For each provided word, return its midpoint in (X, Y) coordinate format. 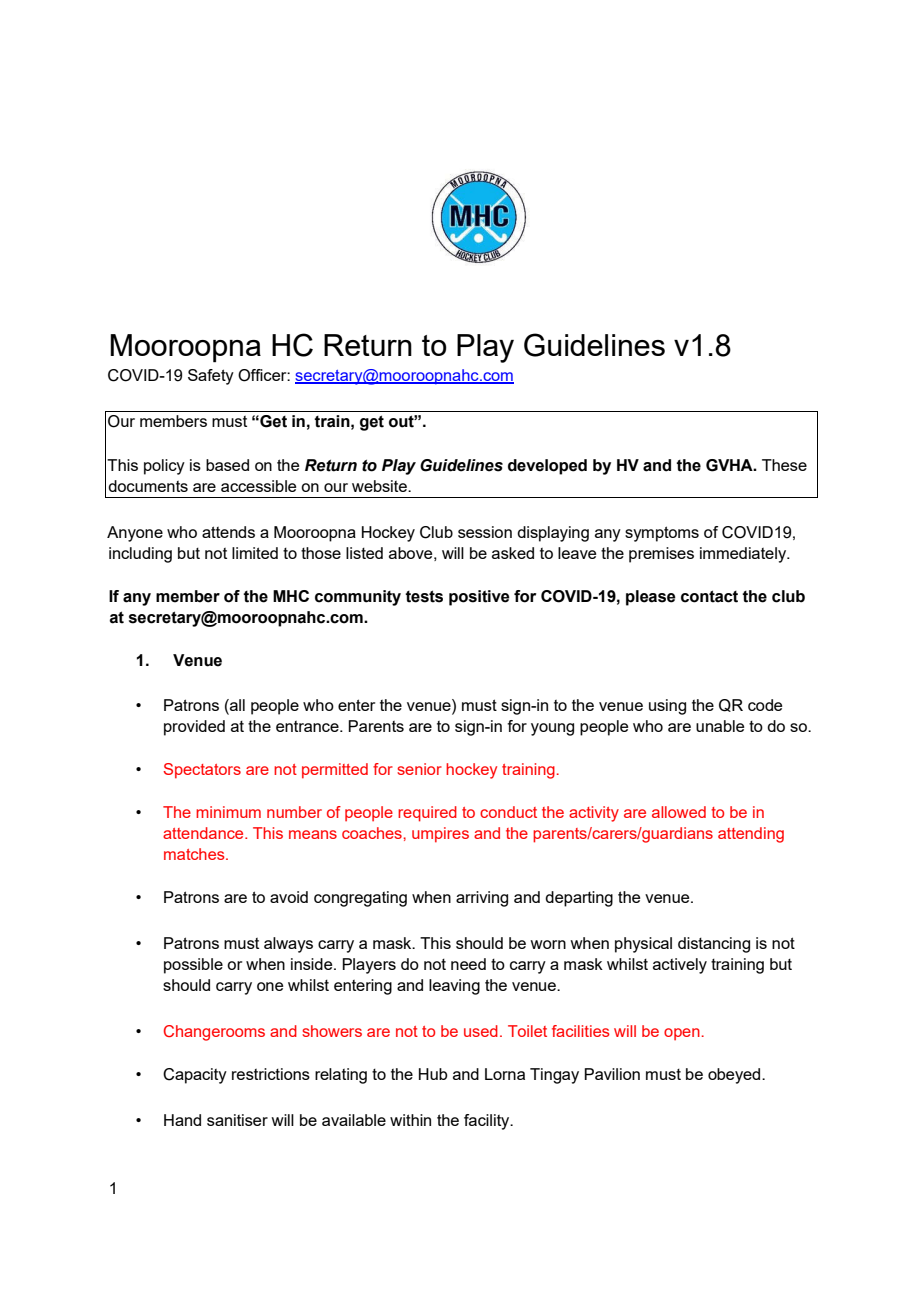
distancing (714, 945)
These (784, 465)
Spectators (202, 771)
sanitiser (237, 1120)
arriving (482, 899)
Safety (211, 377)
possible (193, 966)
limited (255, 553)
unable (720, 726)
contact (709, 596)
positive (479, 598)
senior (419, 769)
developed (547, 467)
